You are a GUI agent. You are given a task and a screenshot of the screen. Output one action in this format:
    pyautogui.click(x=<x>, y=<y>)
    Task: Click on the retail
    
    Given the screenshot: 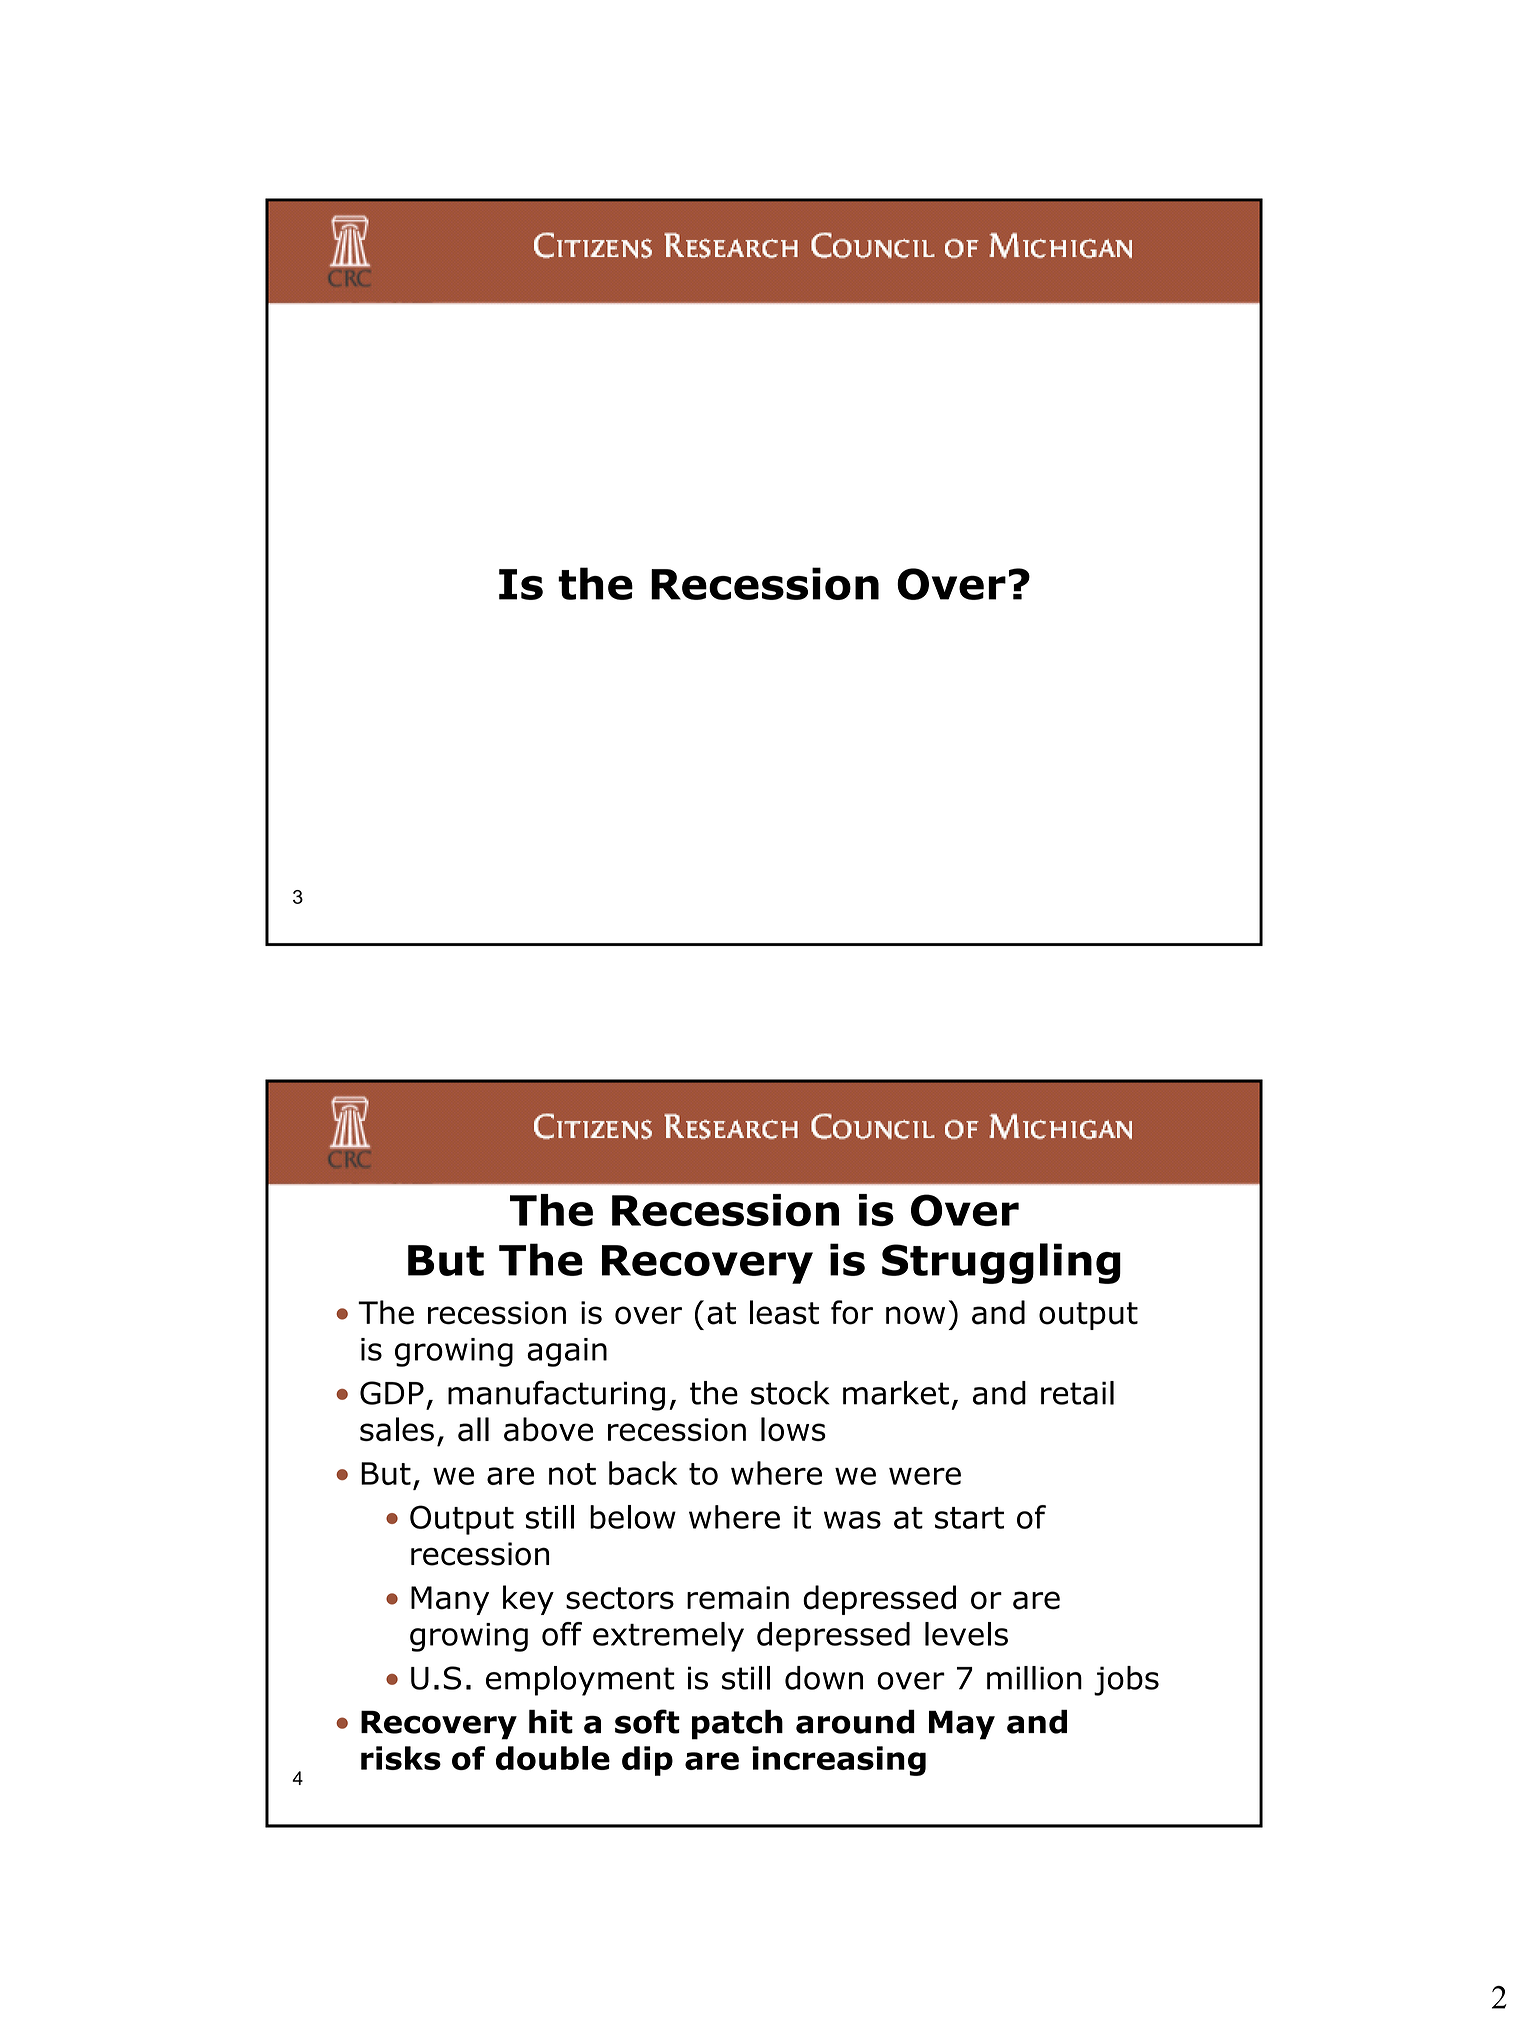 What is the action you would take?
    pyautogui.click(x=1077, y=1393)
